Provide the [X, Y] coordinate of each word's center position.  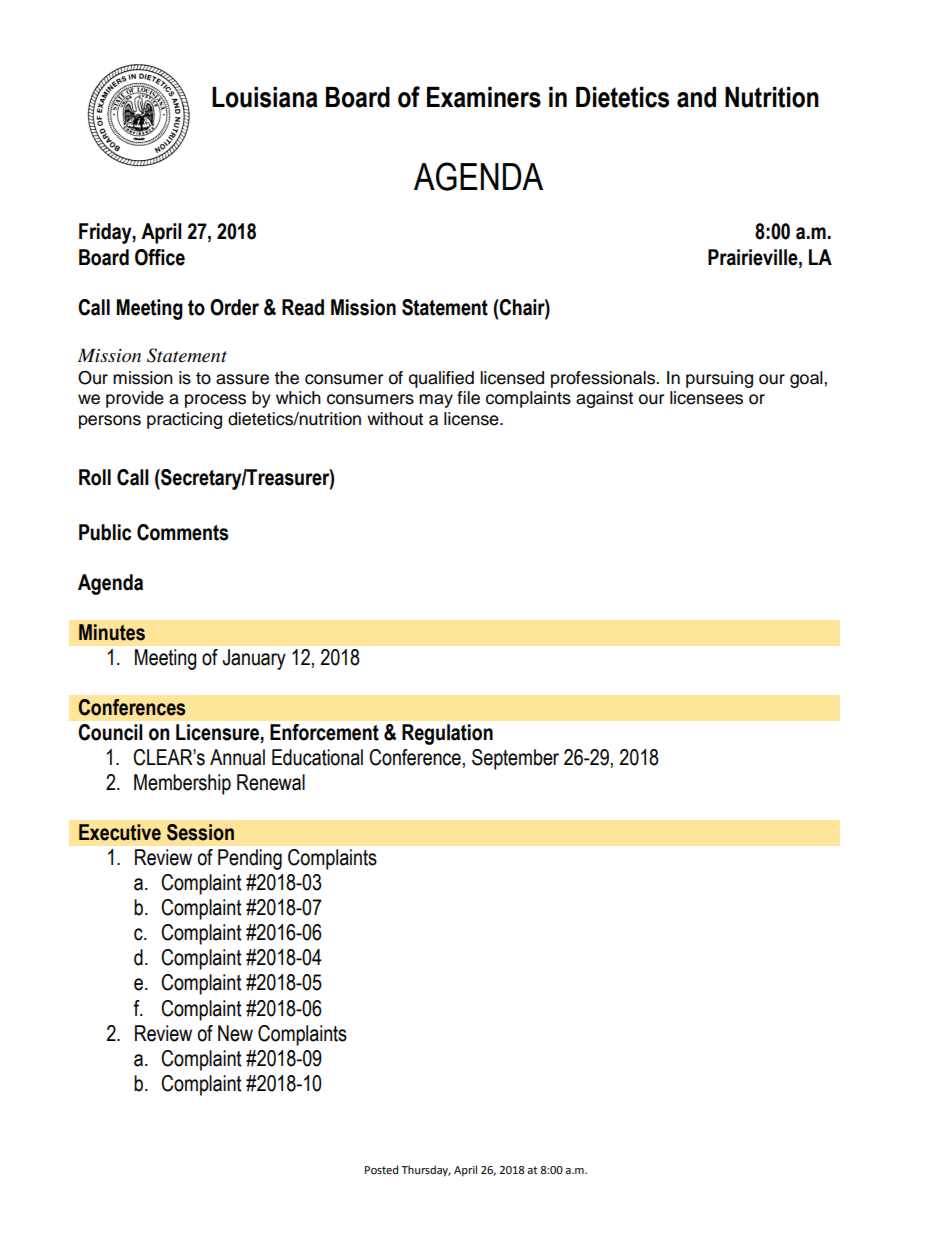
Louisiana [265, 97]
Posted [381, 1170]
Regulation [447, 734]
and [696, 97]
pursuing [719, 379]
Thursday [426, 1171]
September [515, 759]
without [395, 419]
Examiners [484, 97]
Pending [250, 859]
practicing [184, 420]
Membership [182, 784]
